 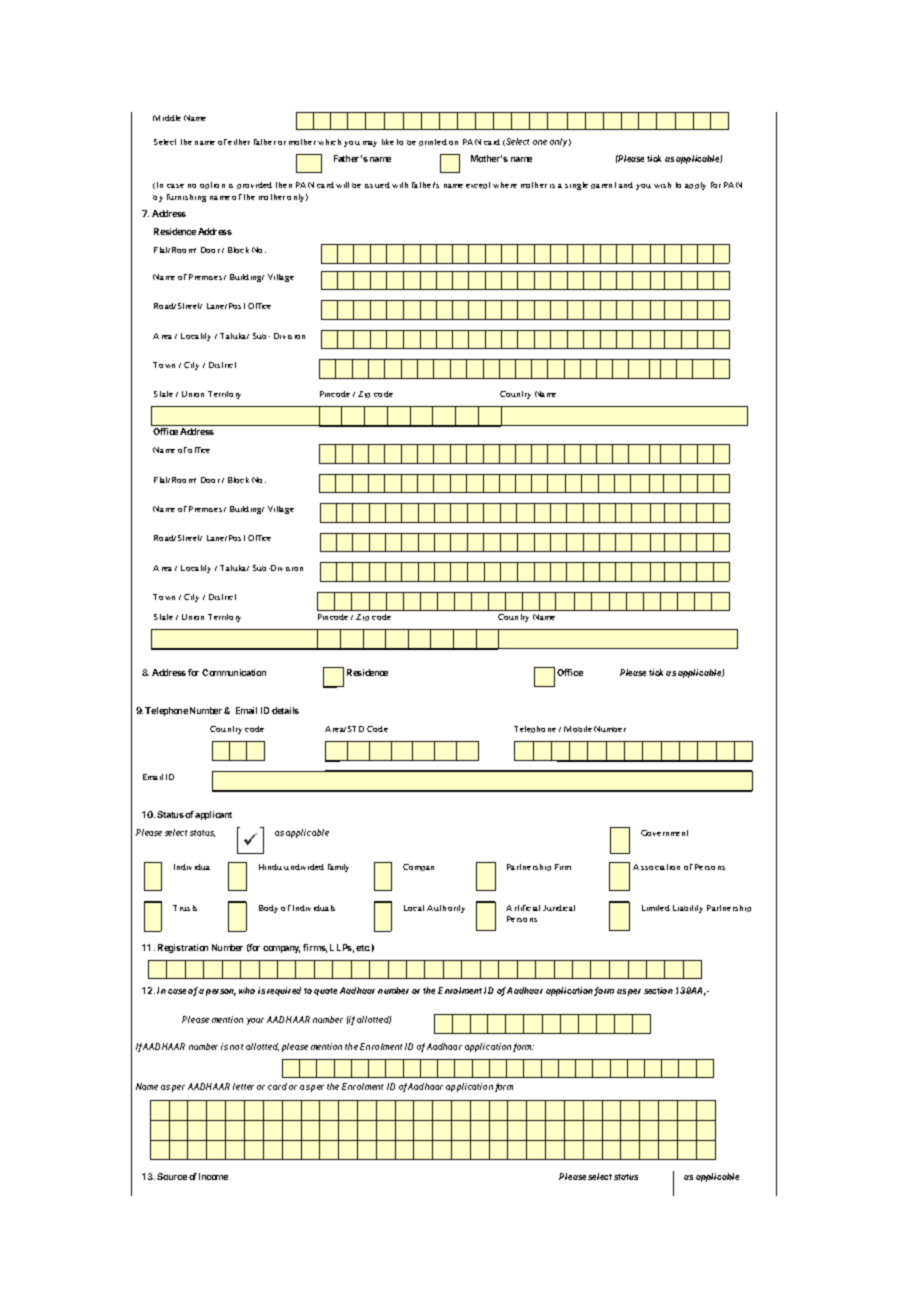 What do you see at coordinates (268, 909) in the document?
I see `Body` at bounding box center [268, 909].
